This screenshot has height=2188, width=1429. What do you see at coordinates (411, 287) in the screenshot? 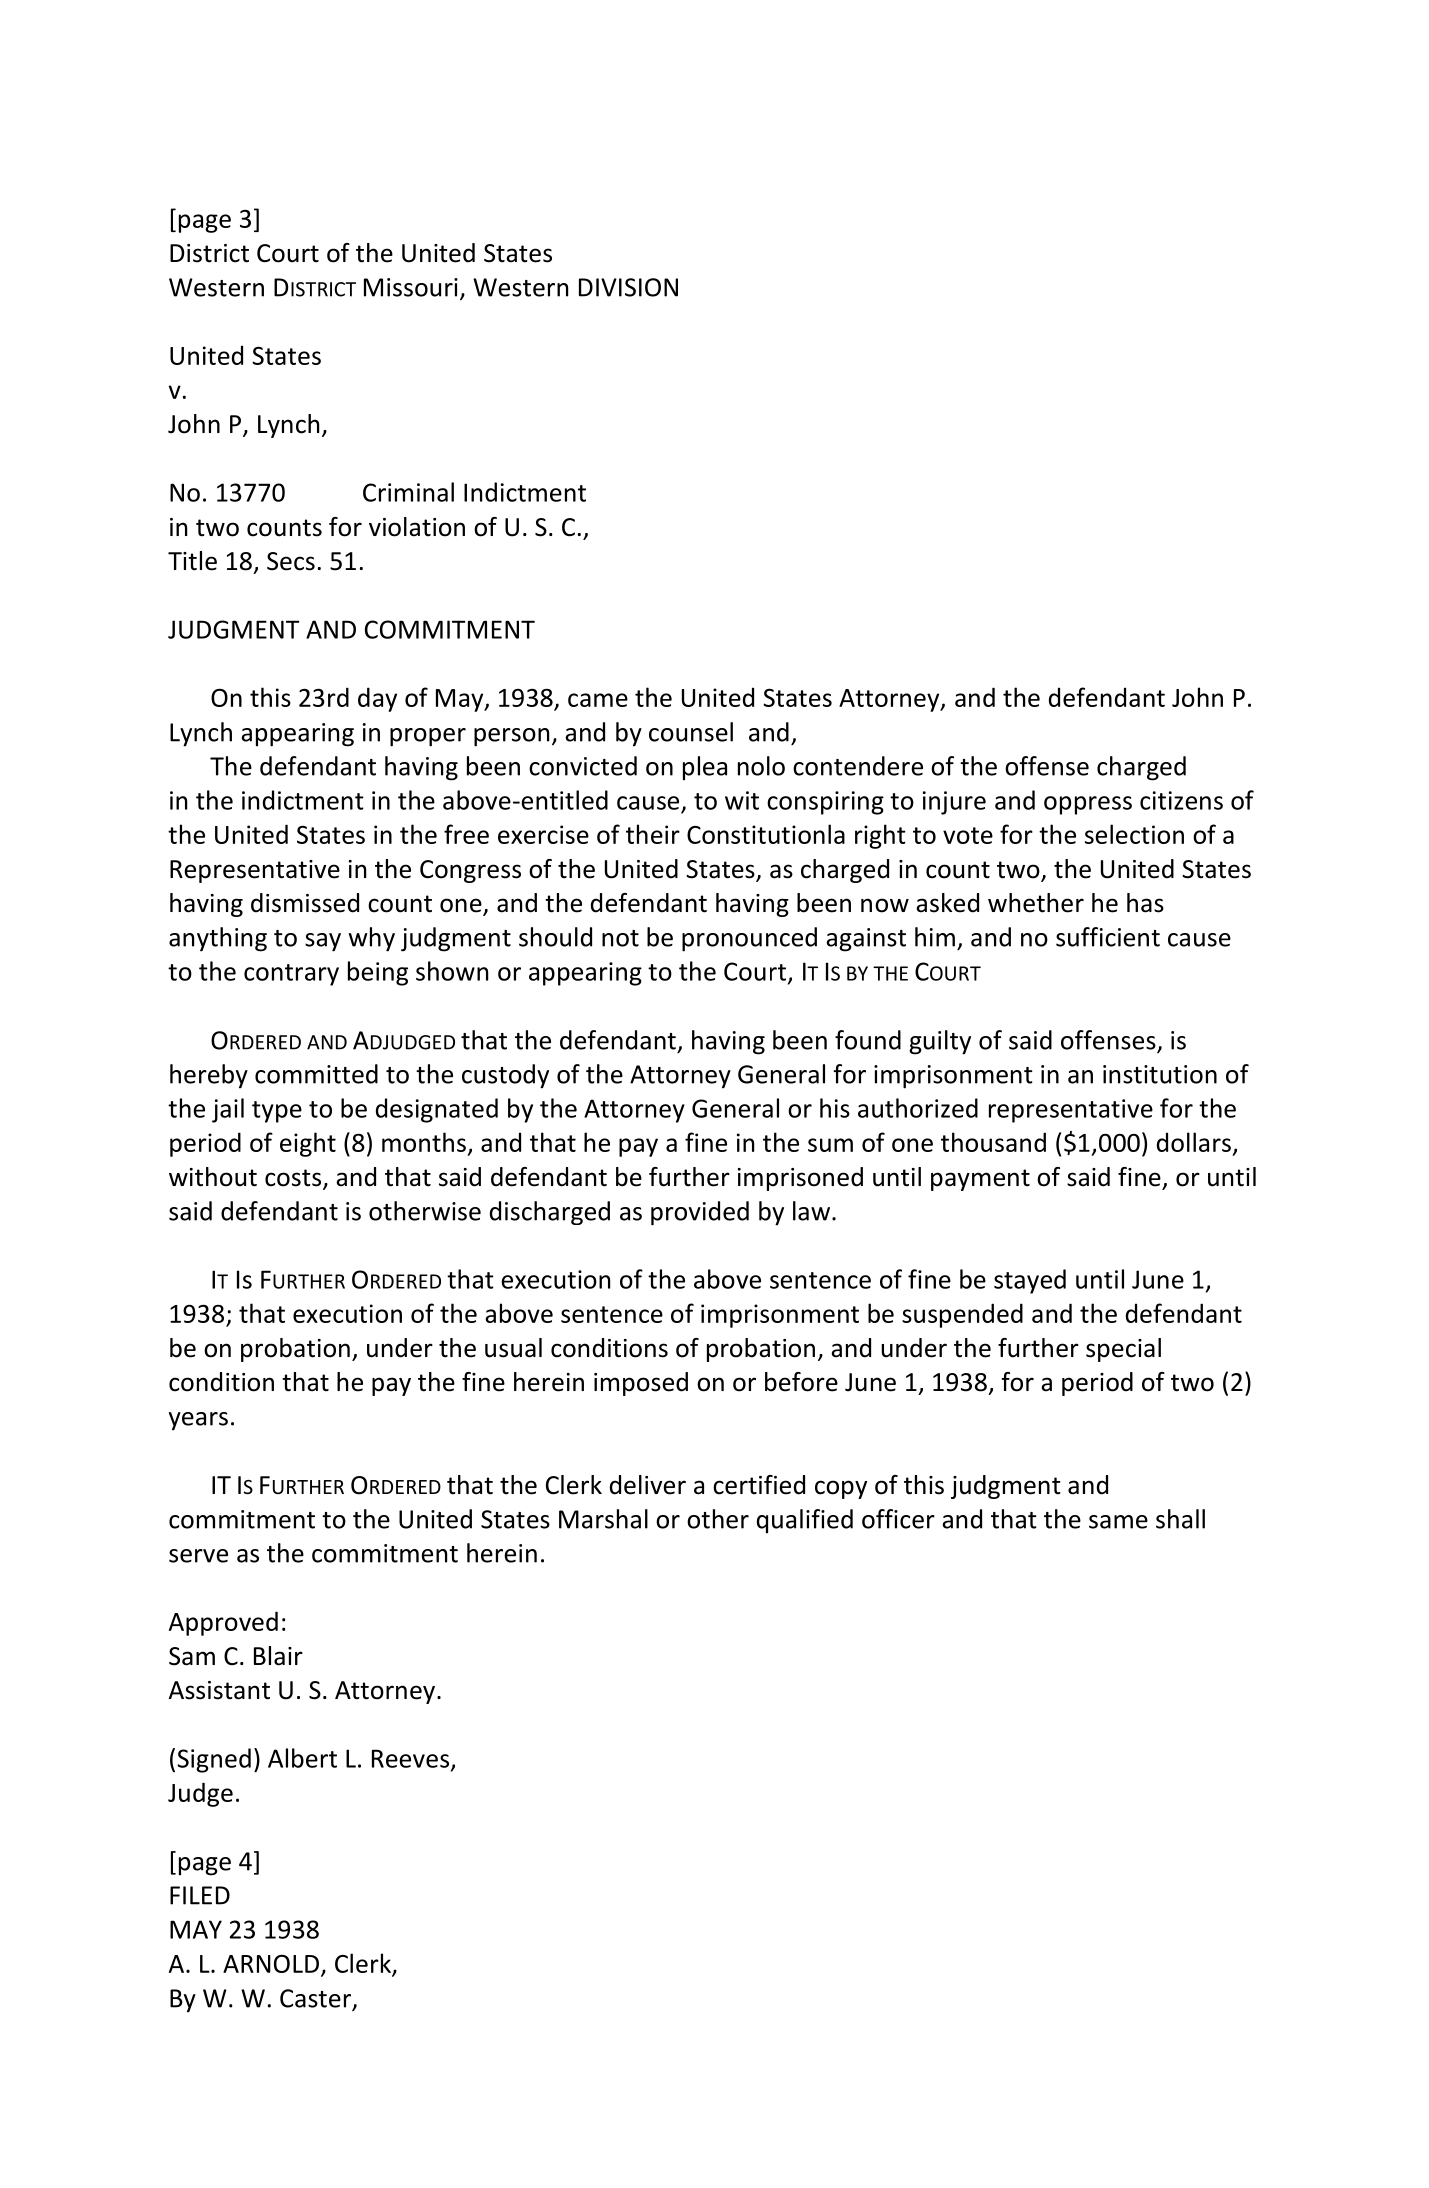
I see `Missouri` at bounding box center [411, 287].
